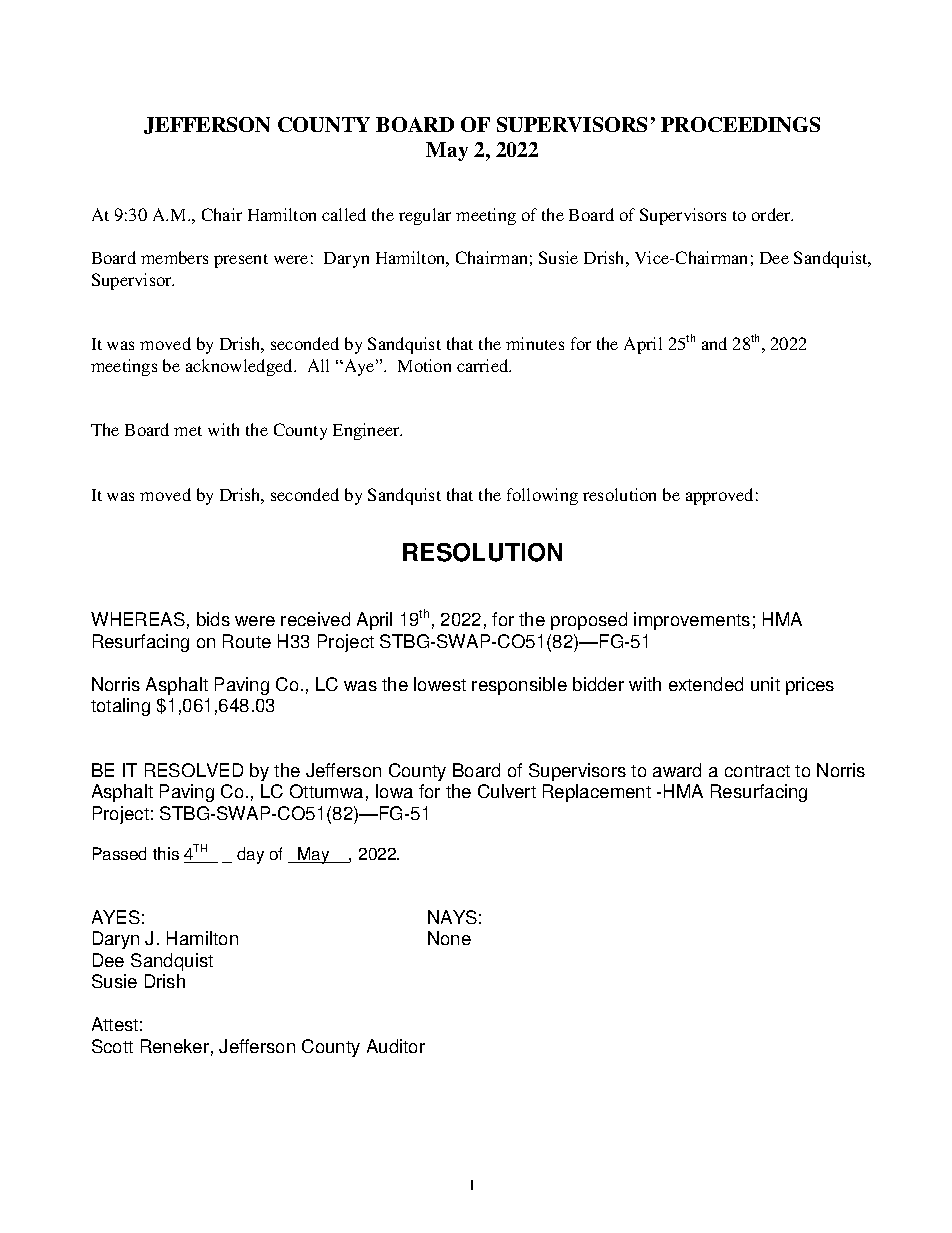 This page has width=952, height=1233. I want to click on regular, so click(425, 216).
